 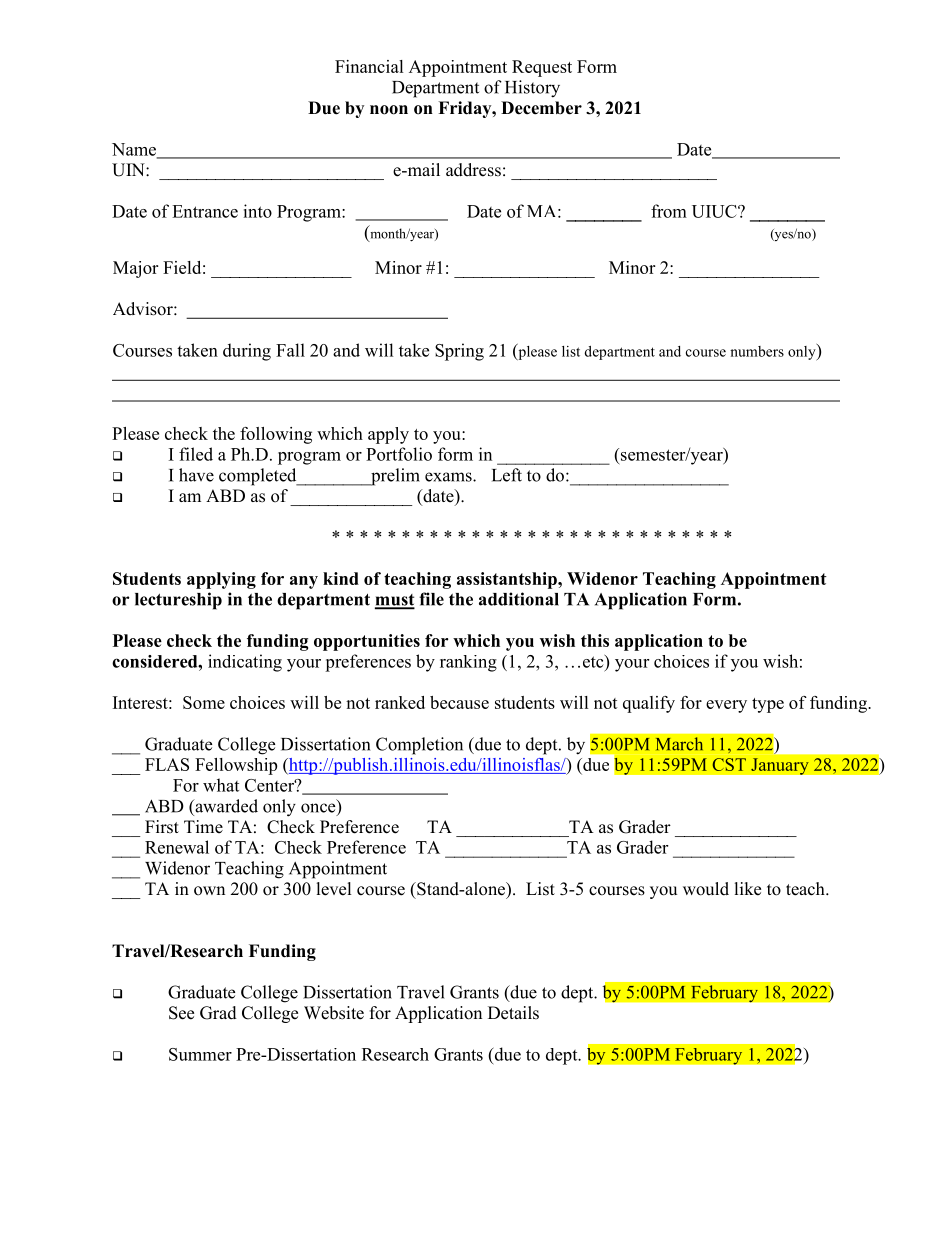 What do you see at coordinates (706, 889) in the screenshot?
I see `would` at bounding box center [706, 889].
